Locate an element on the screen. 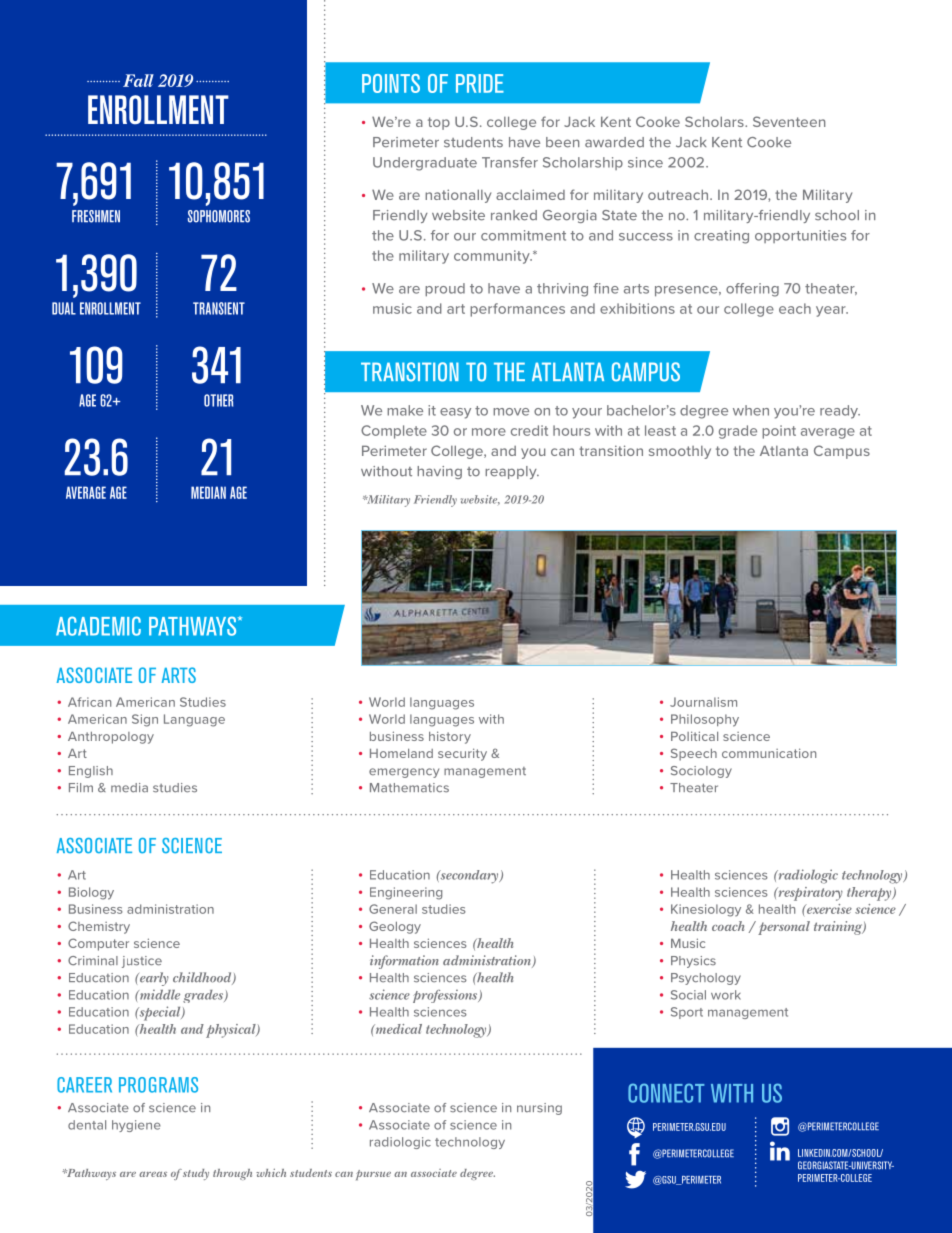 Image resolution: width=952 pixels, height=1233 pixels. Journalism is located at coordinates (703, 702).
